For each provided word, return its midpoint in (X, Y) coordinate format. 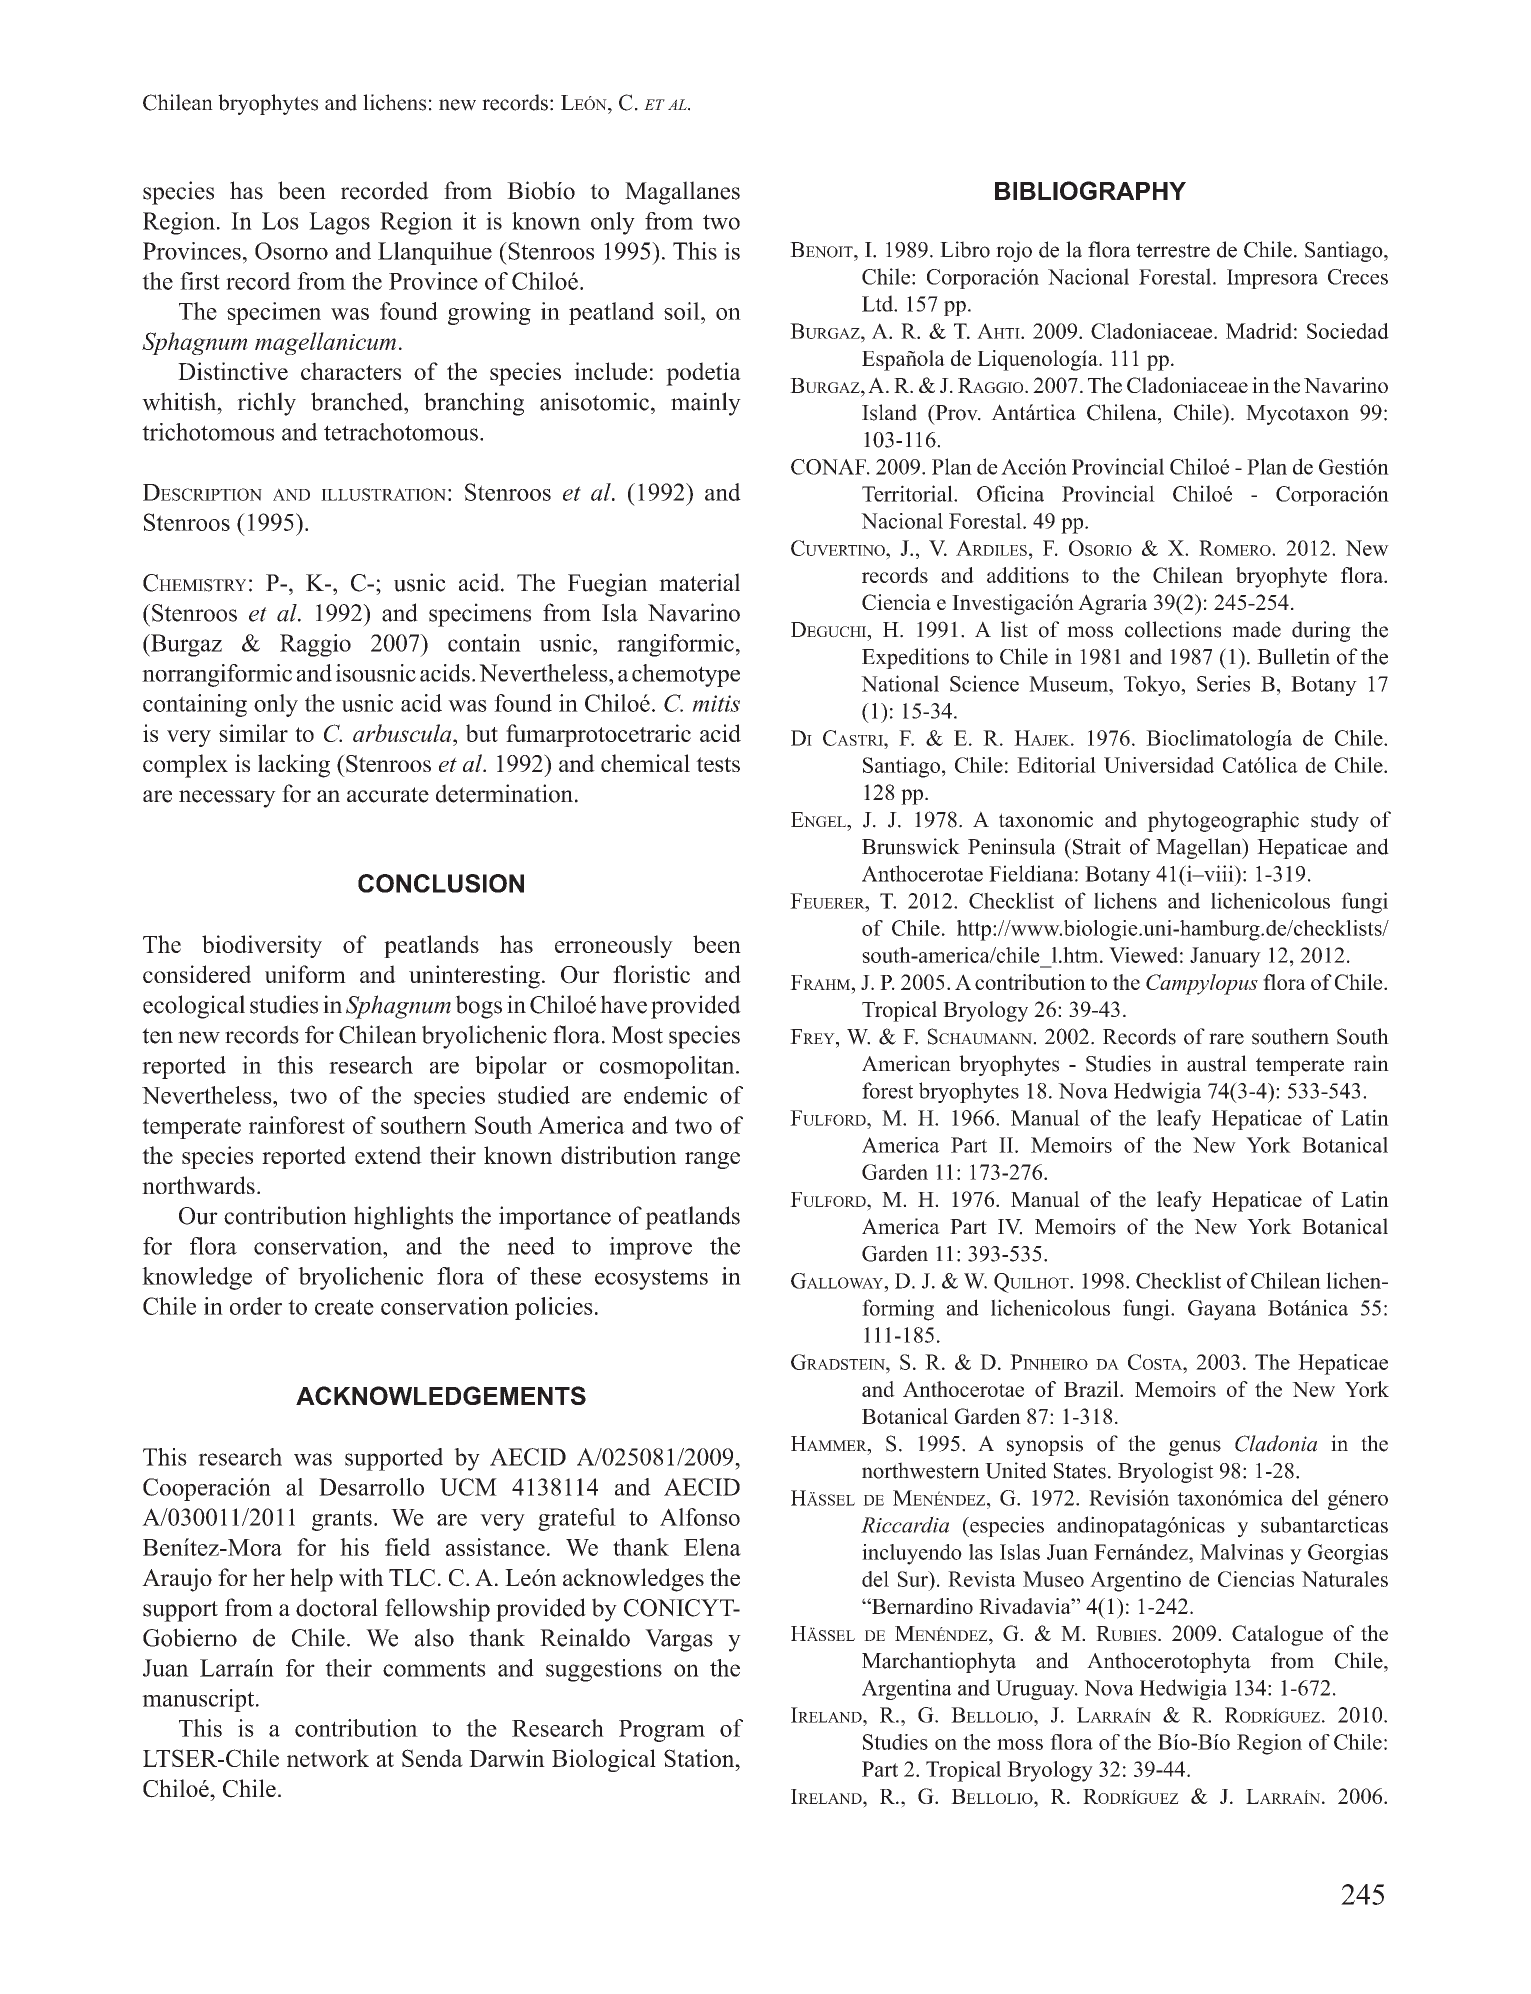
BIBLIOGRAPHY (1090, 190)
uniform (305, 974)
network (328, 1758)
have (623, 1004)
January (1225, 957)
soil (683, 311)
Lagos (339, 223)
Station (700, 1758)
